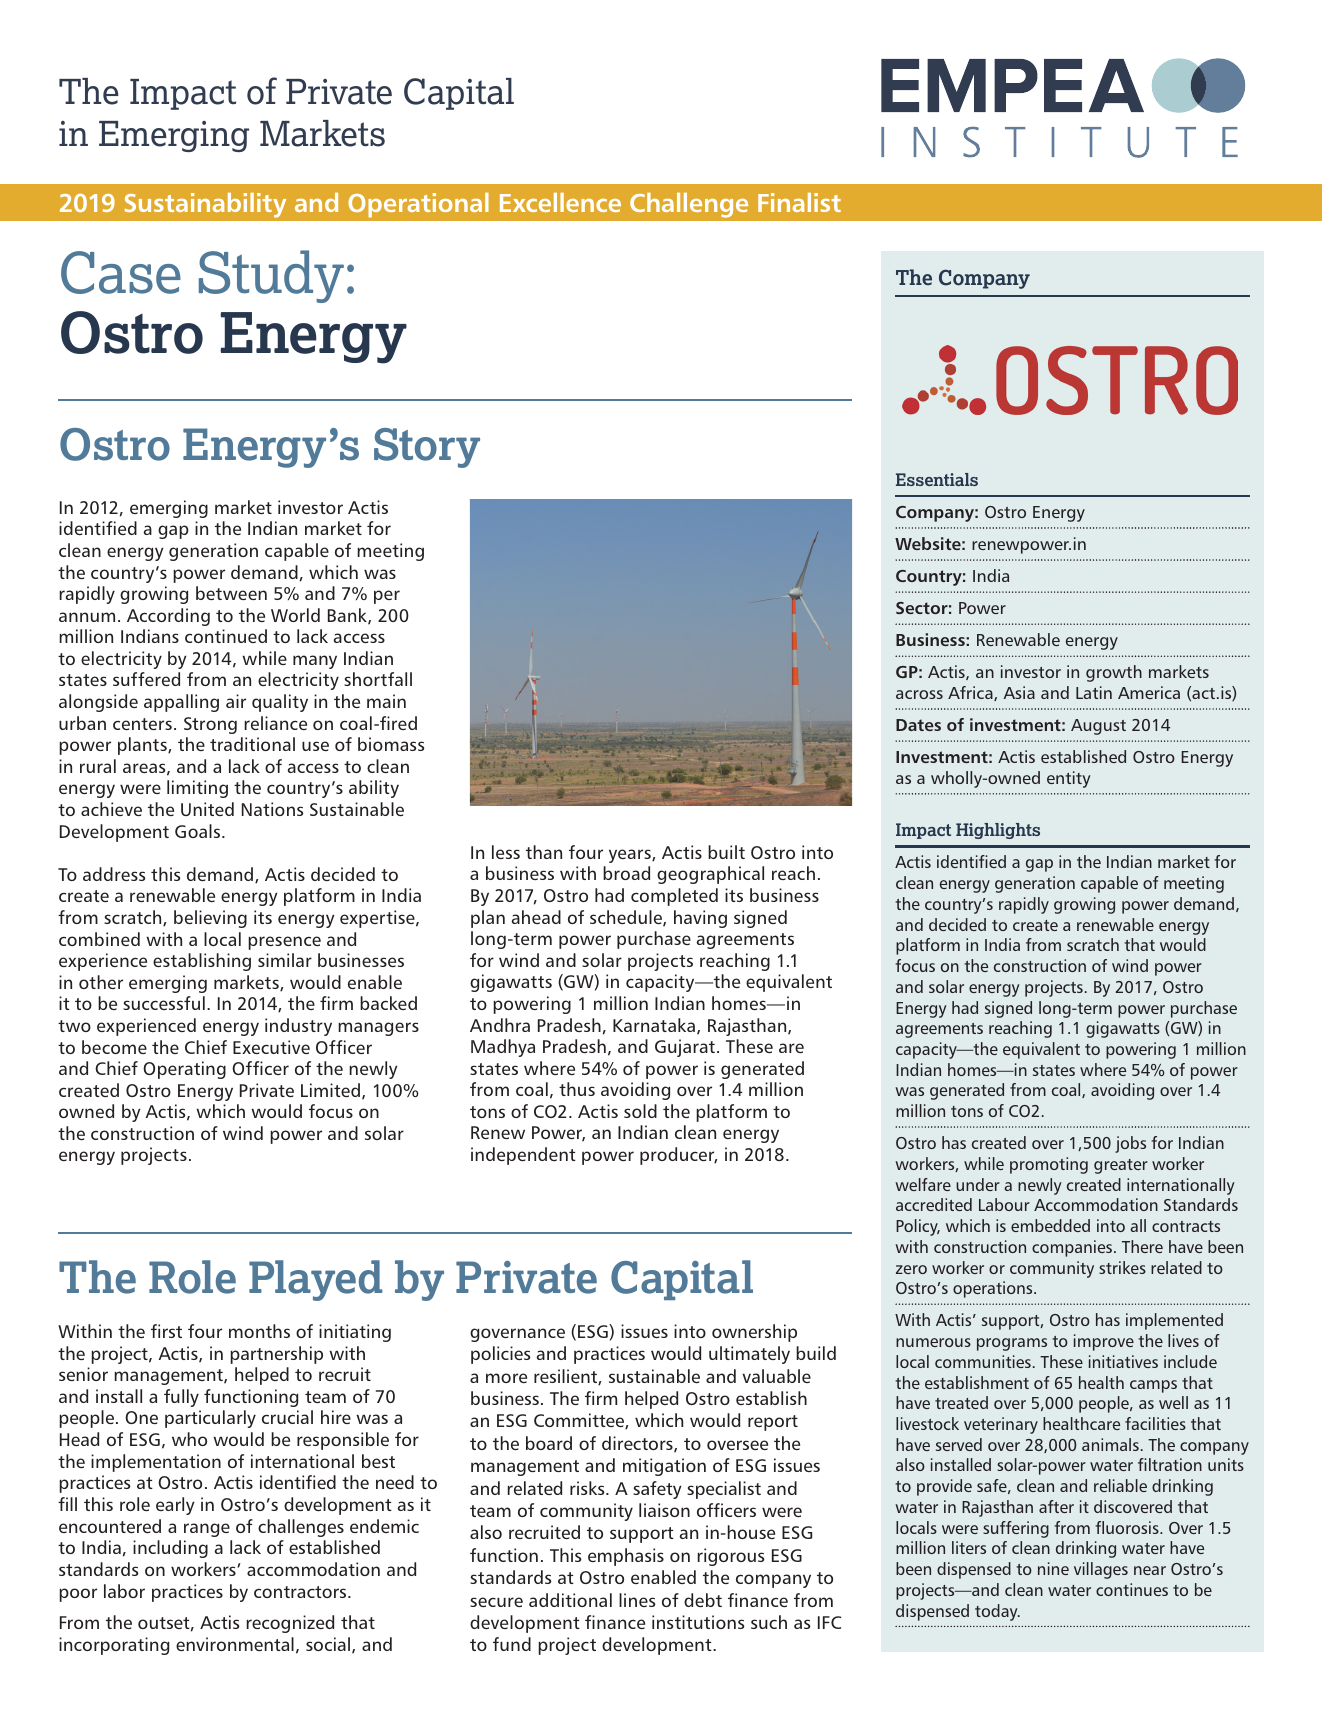 The height and width of the image is (1710, 1322). What do you see at coordinates (184, 1070) in the image?
I see `Operating` at bounding box center [184, 1070].
